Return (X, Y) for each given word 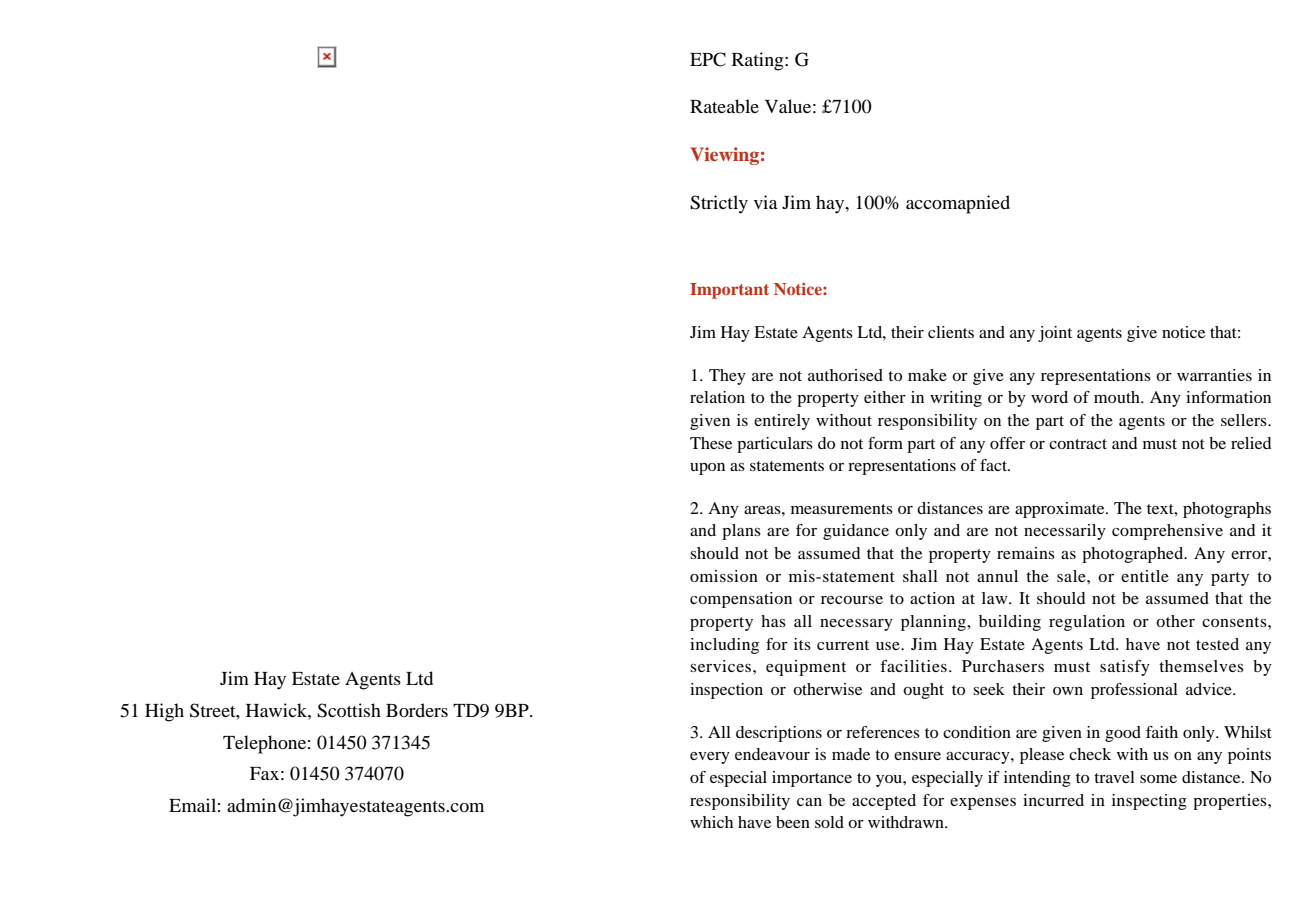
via (766, 202)
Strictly (719, 204)
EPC (708, 59)
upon (707, 469)
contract (1078, 444)
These (711, 443)
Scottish (349, 710)
